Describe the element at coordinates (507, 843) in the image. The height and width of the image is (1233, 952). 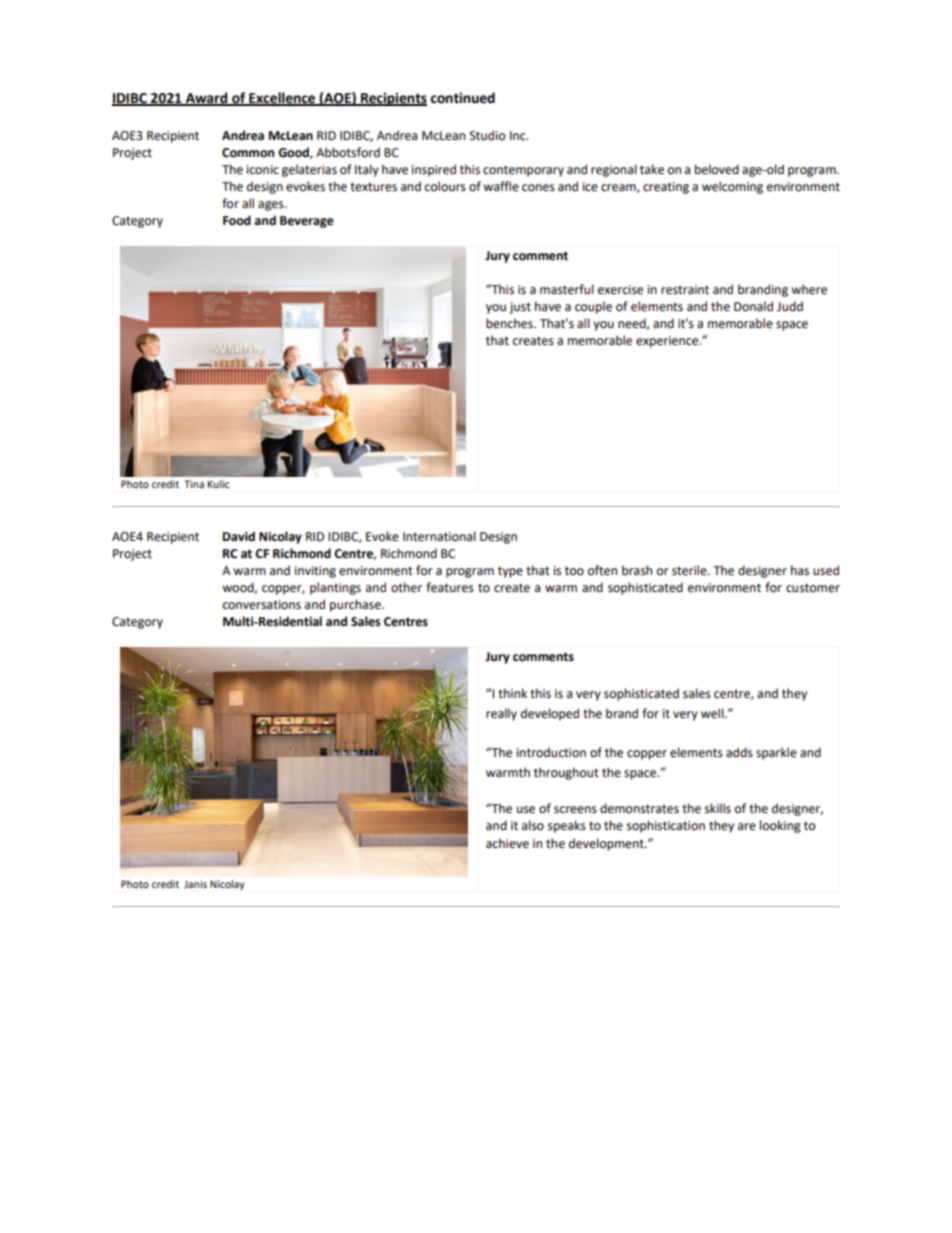
I see `achieve` at that location.
